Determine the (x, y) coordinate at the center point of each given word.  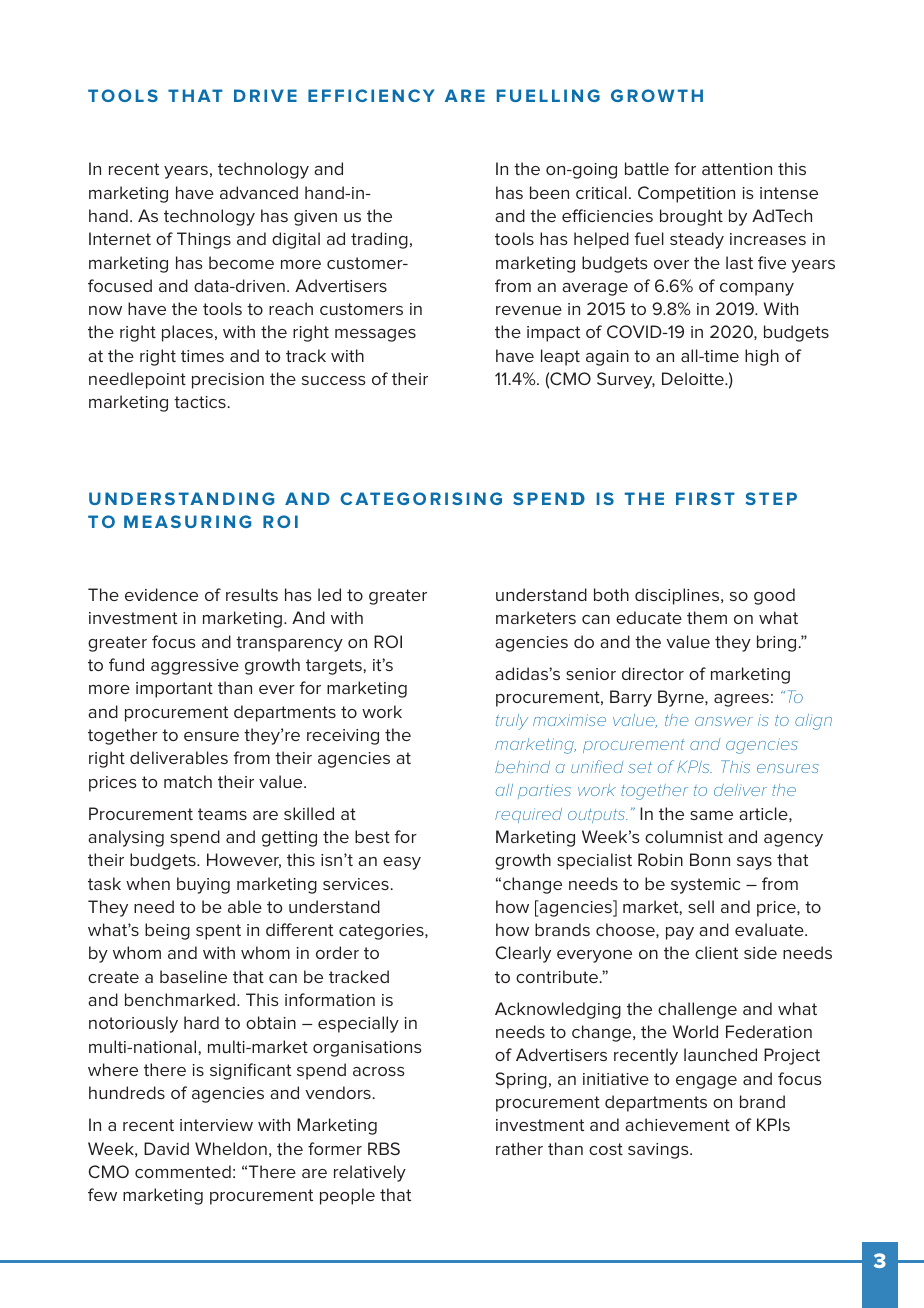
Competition (686, 194)
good (774, 596)
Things (204, 240)
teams (222, 814)
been (549, 192)
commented (183, 1171)
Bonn (710, 859)
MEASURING (187, 521)
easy (402, 863)
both (611, 594)
